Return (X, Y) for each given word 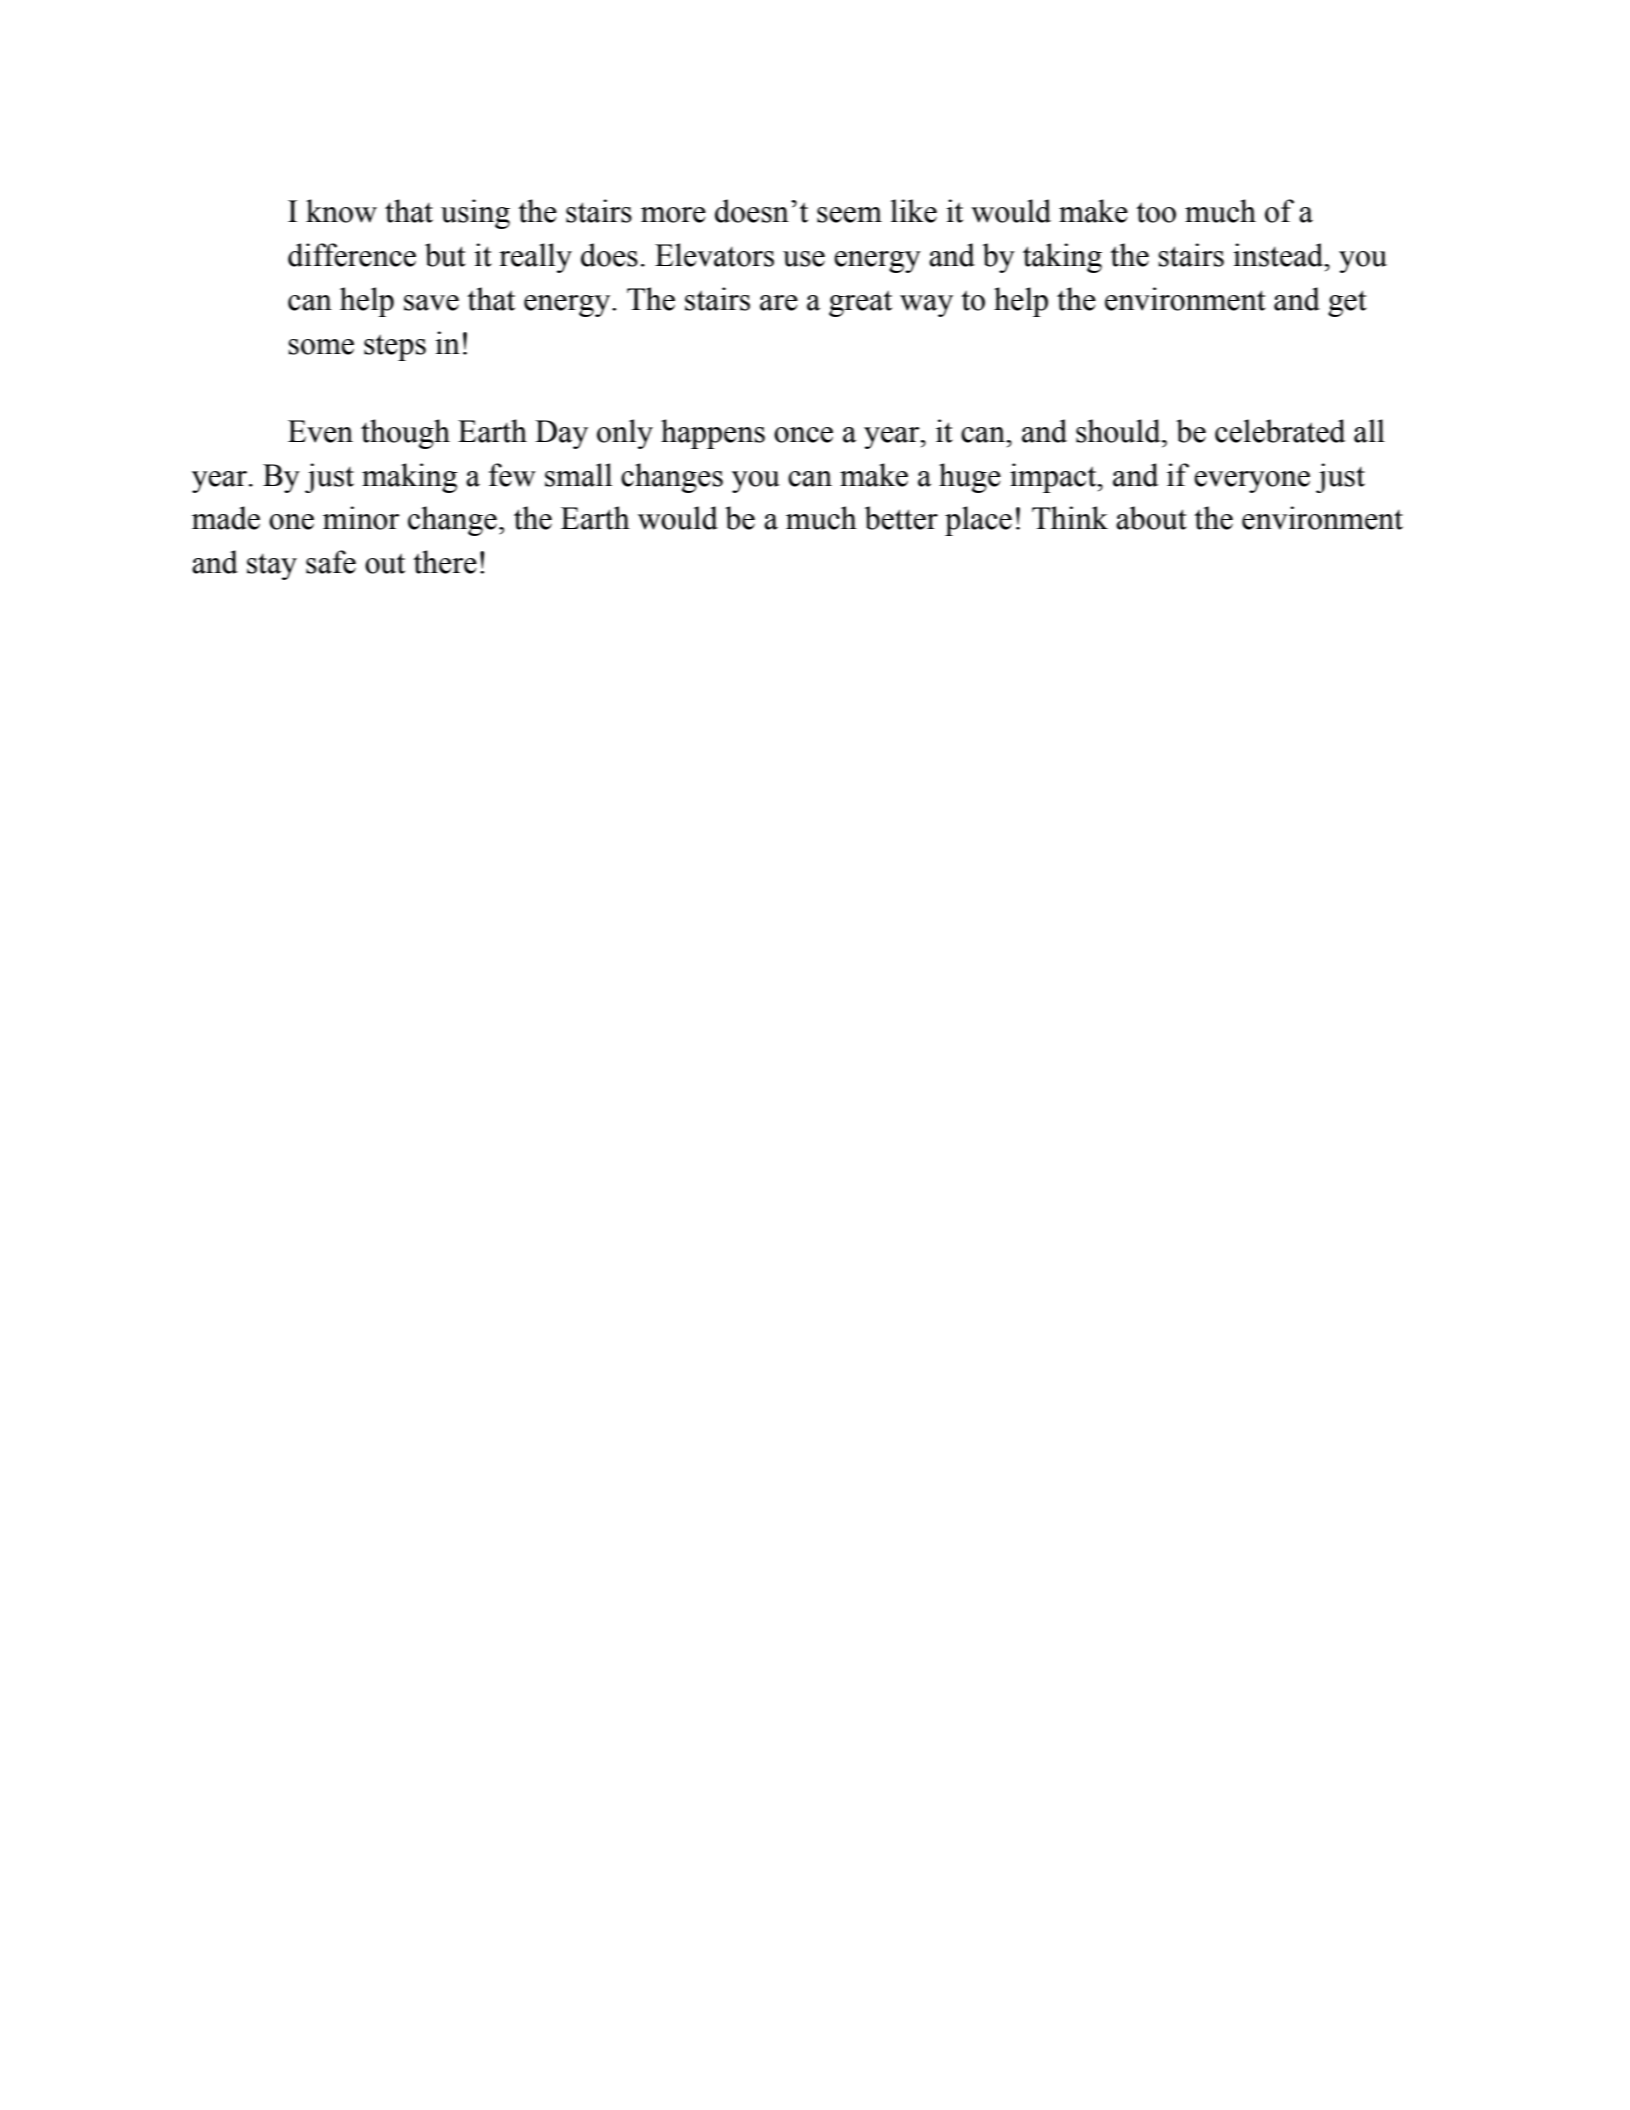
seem (849, 215)
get (1347, 303)
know (341, 211)
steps (395, 347)
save (431, 303)
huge (970, 478)
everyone (1252, 482)
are (779, 303)
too (1156, 212)
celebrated (1280, 431)
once (803, 435)
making (409, 478)
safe (331, 562)
